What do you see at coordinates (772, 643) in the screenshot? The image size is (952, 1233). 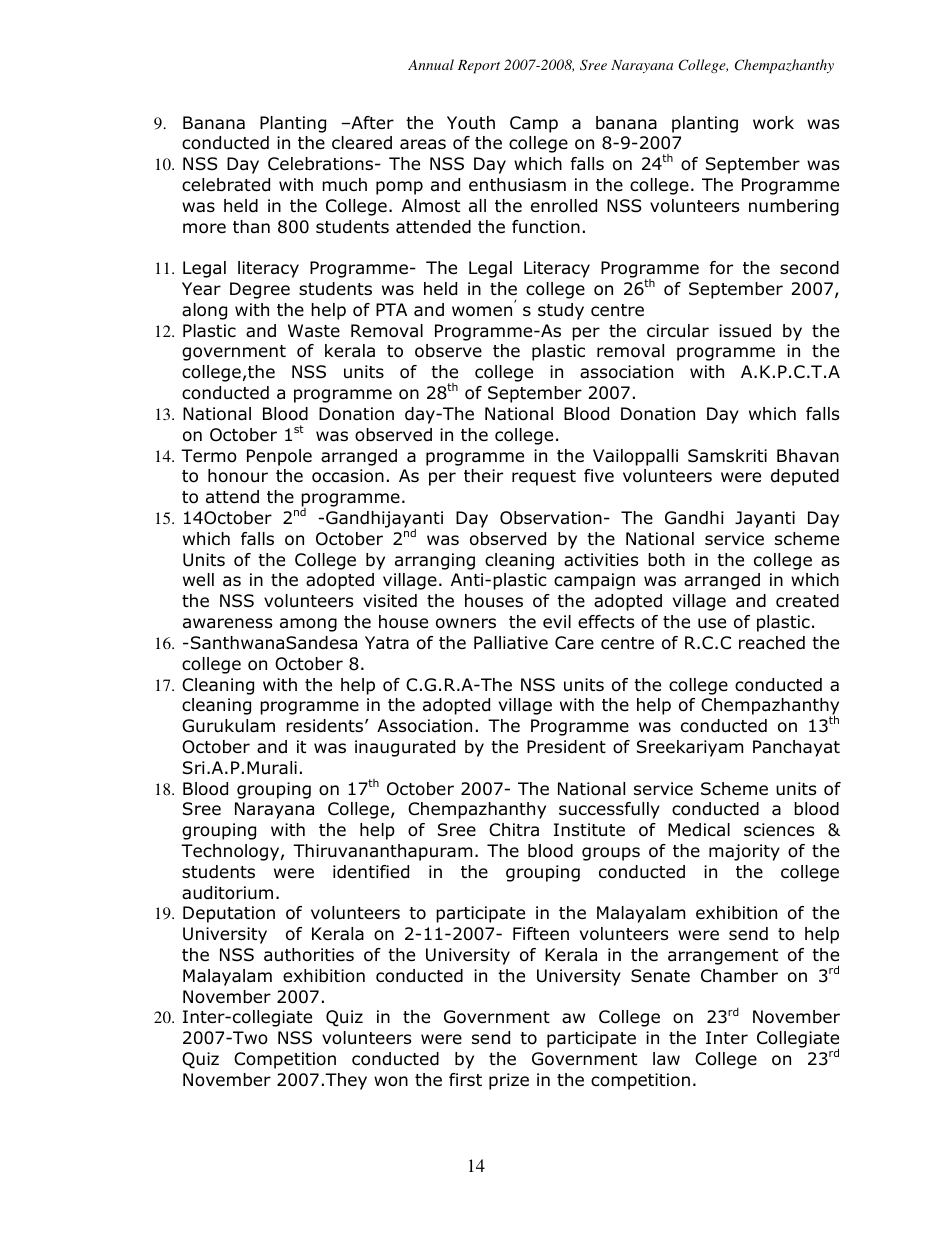 I see `reached` at bounding box center [772, 643].
